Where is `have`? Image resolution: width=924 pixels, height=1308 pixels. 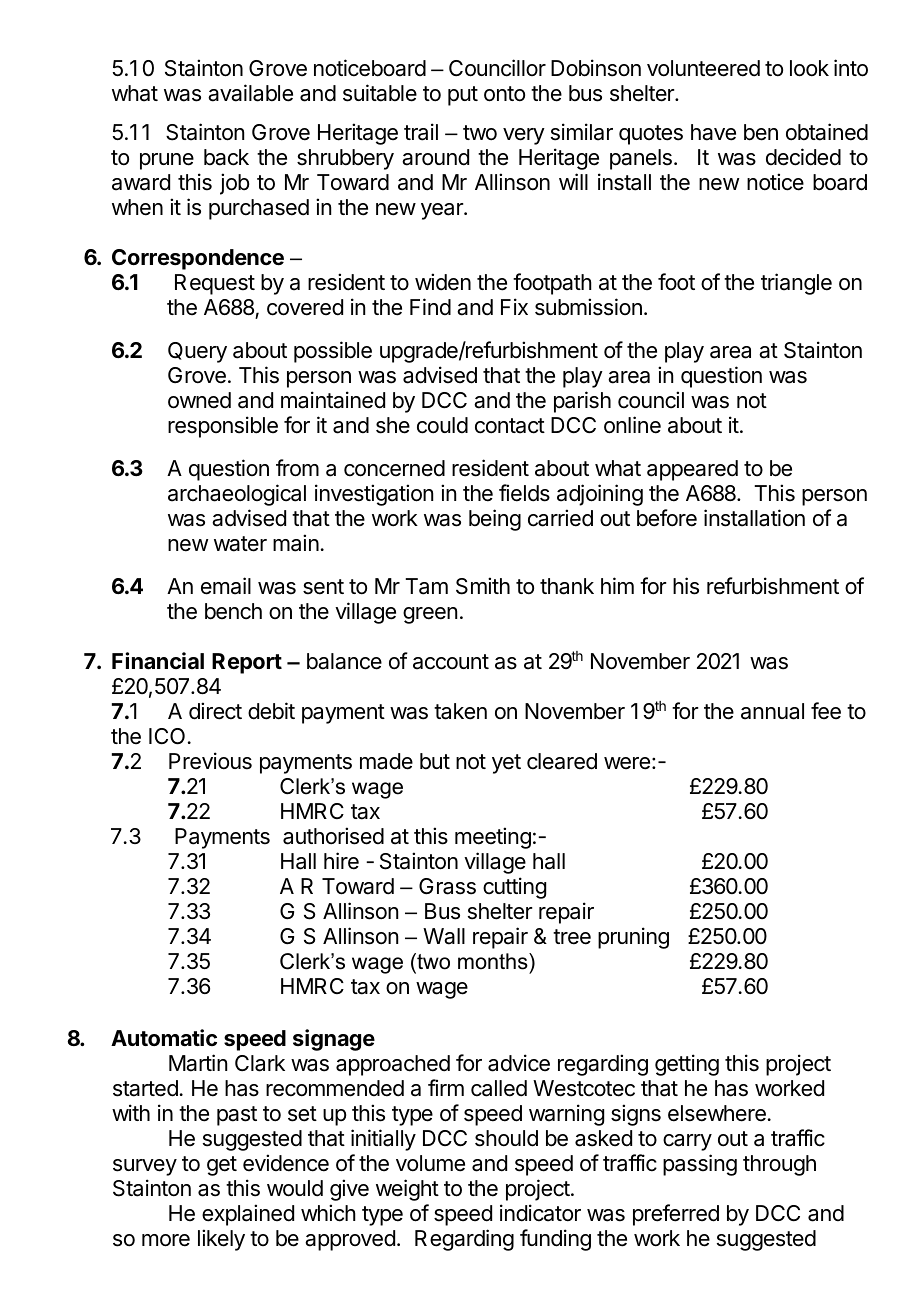
have is located at coordinates (713, 132).
